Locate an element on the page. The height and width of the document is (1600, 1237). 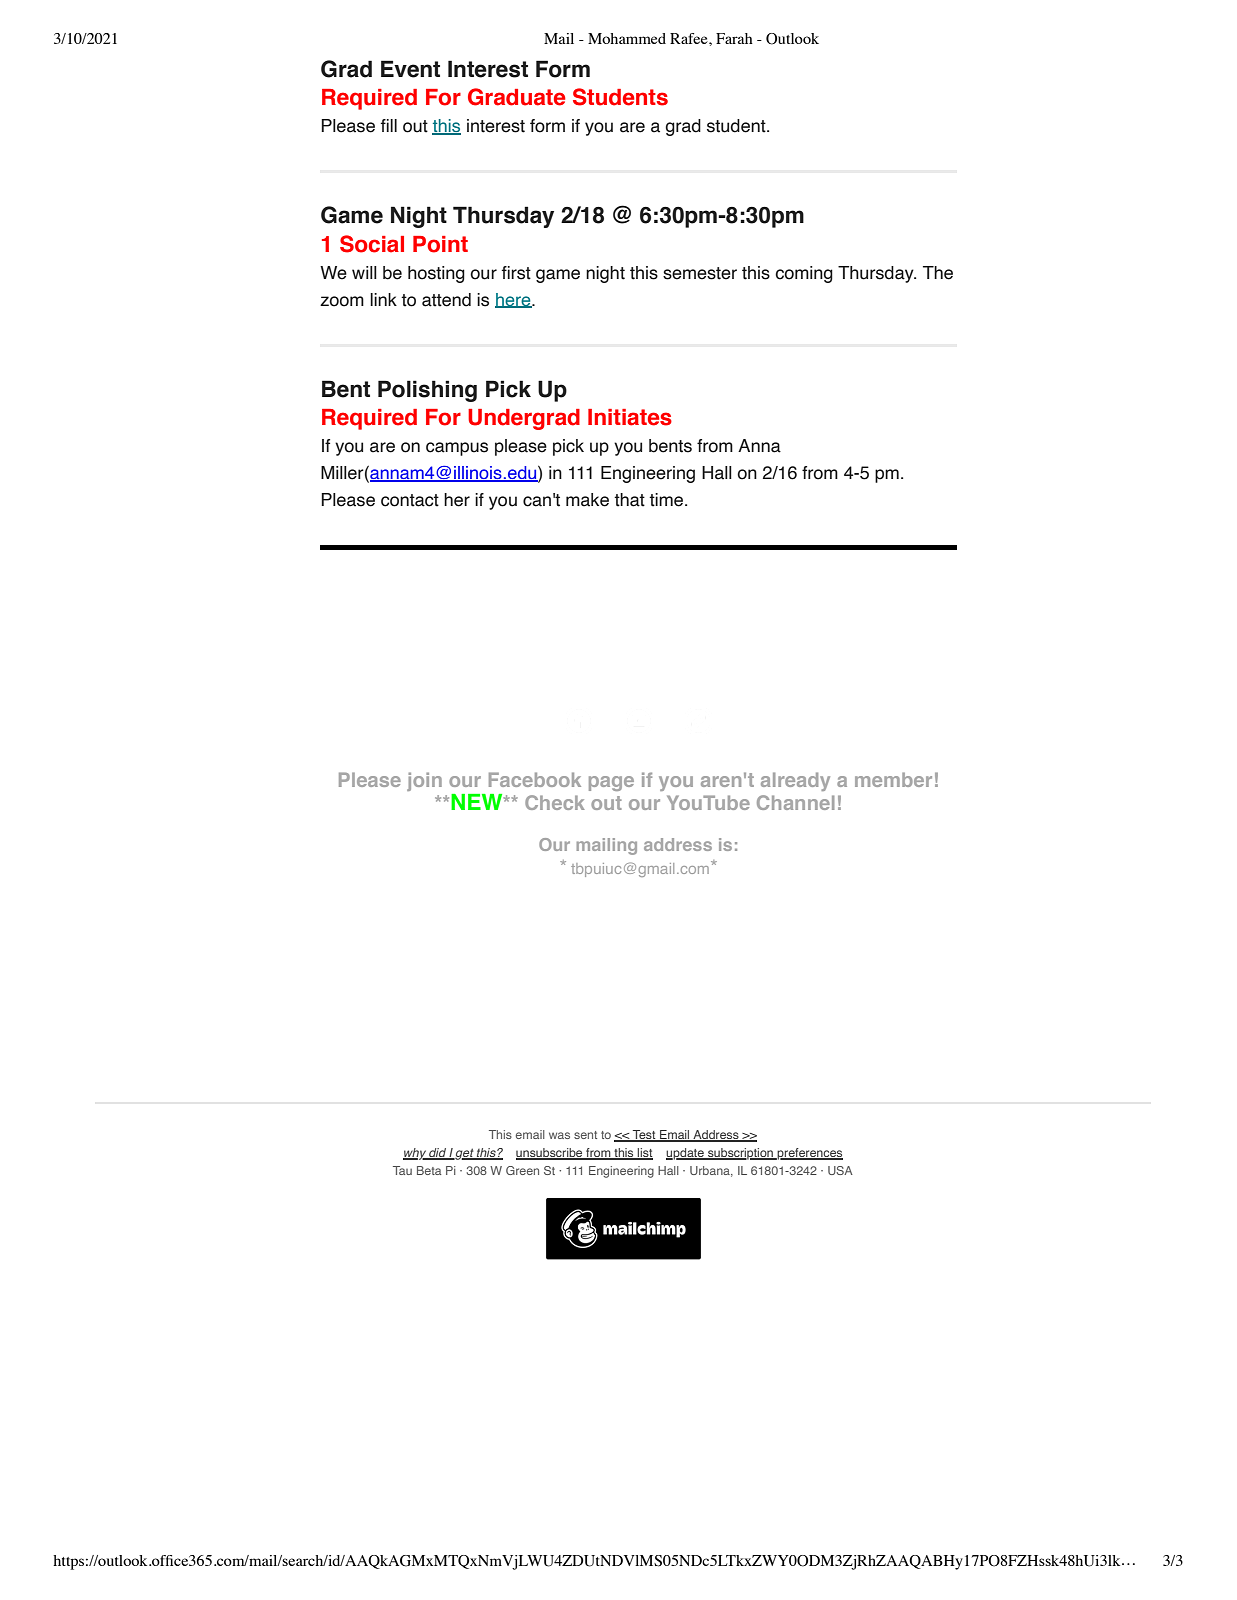
coming is located at coordinates (804, 274).
